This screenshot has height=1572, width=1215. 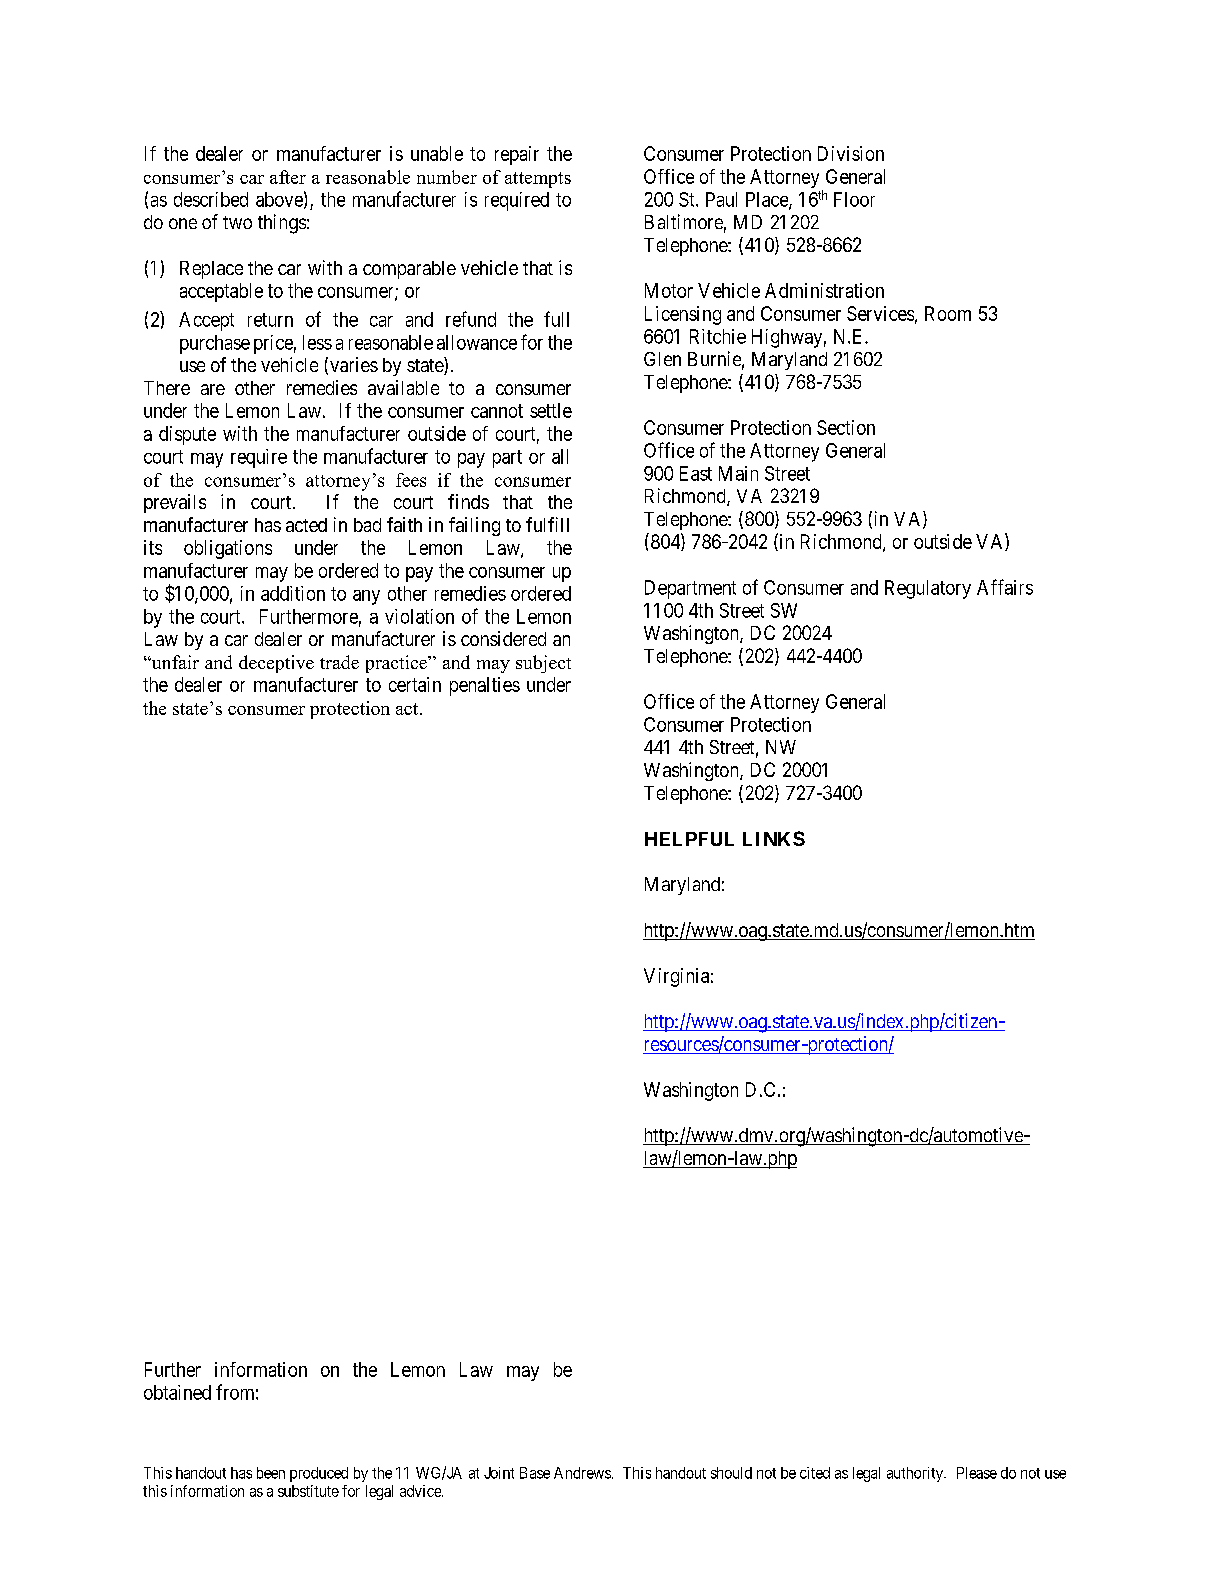 I want to click on certain, so click(x=415, y=684).
